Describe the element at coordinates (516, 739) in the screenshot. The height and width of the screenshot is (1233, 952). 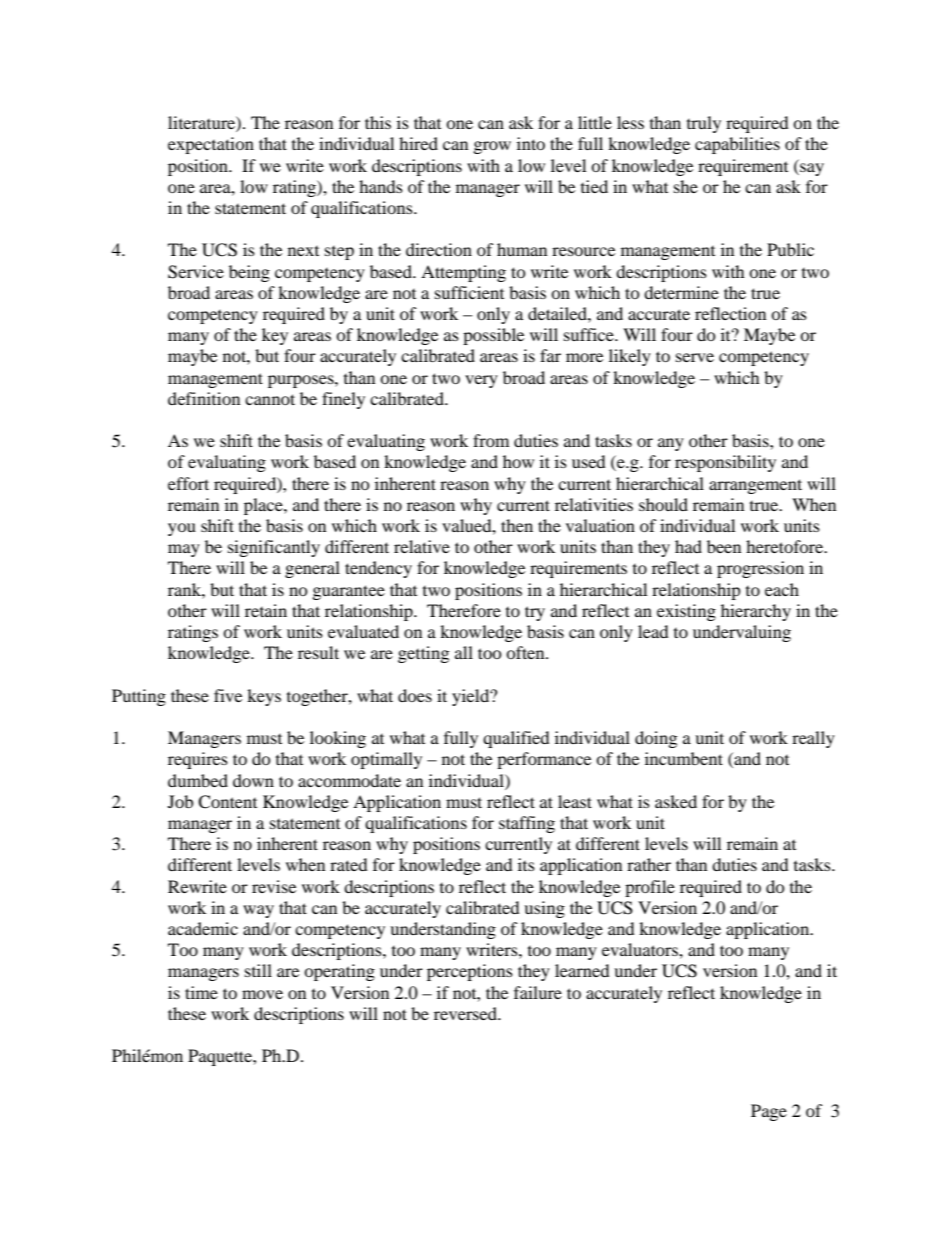
I see `qualified` at that location.
